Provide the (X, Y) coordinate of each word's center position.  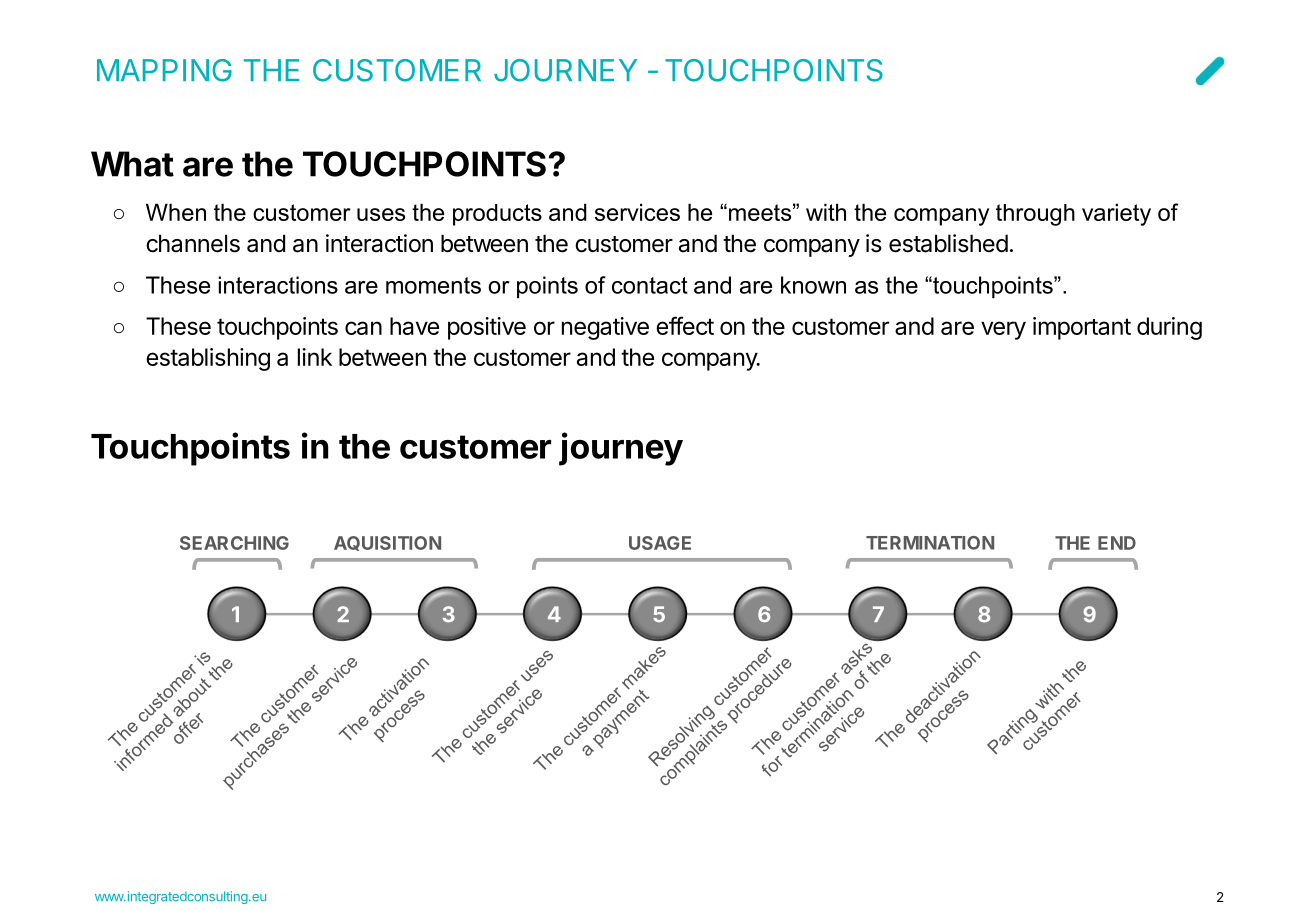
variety (1116, 214)
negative (605, 328)
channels (193, 243)
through (1035, 215)
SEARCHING (234, 543)
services (637, 212)
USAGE (660, 543)
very (1003, 330)
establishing (208, 359)
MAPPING (164, 70)
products (497, 215)
